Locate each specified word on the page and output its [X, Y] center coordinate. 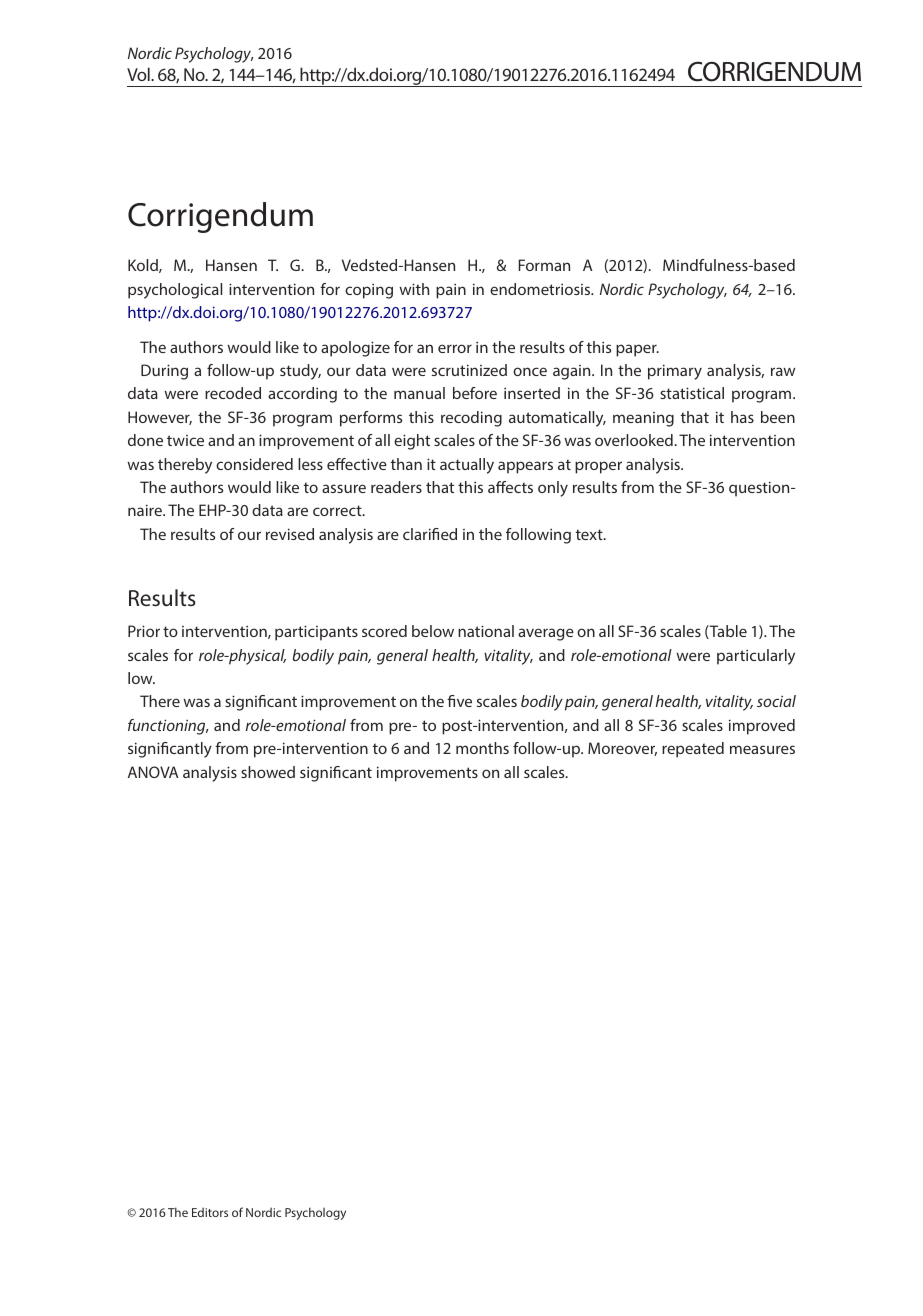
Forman [544, 265]
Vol [139, 74]
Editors [210, 1212]
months [482, 748]
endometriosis [541, 289]
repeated [693, 750]
